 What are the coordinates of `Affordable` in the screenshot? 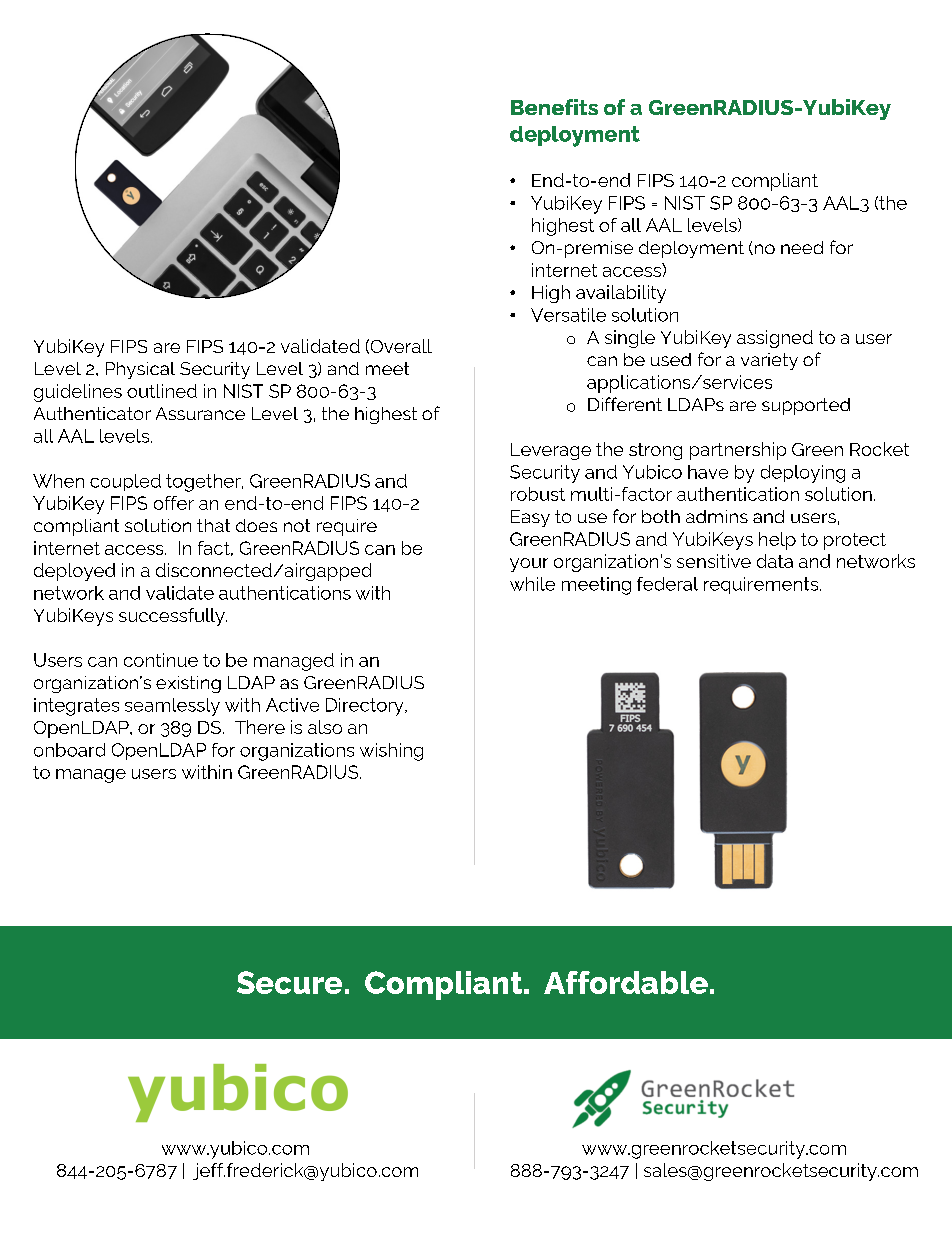 It's located at (626, 982).
